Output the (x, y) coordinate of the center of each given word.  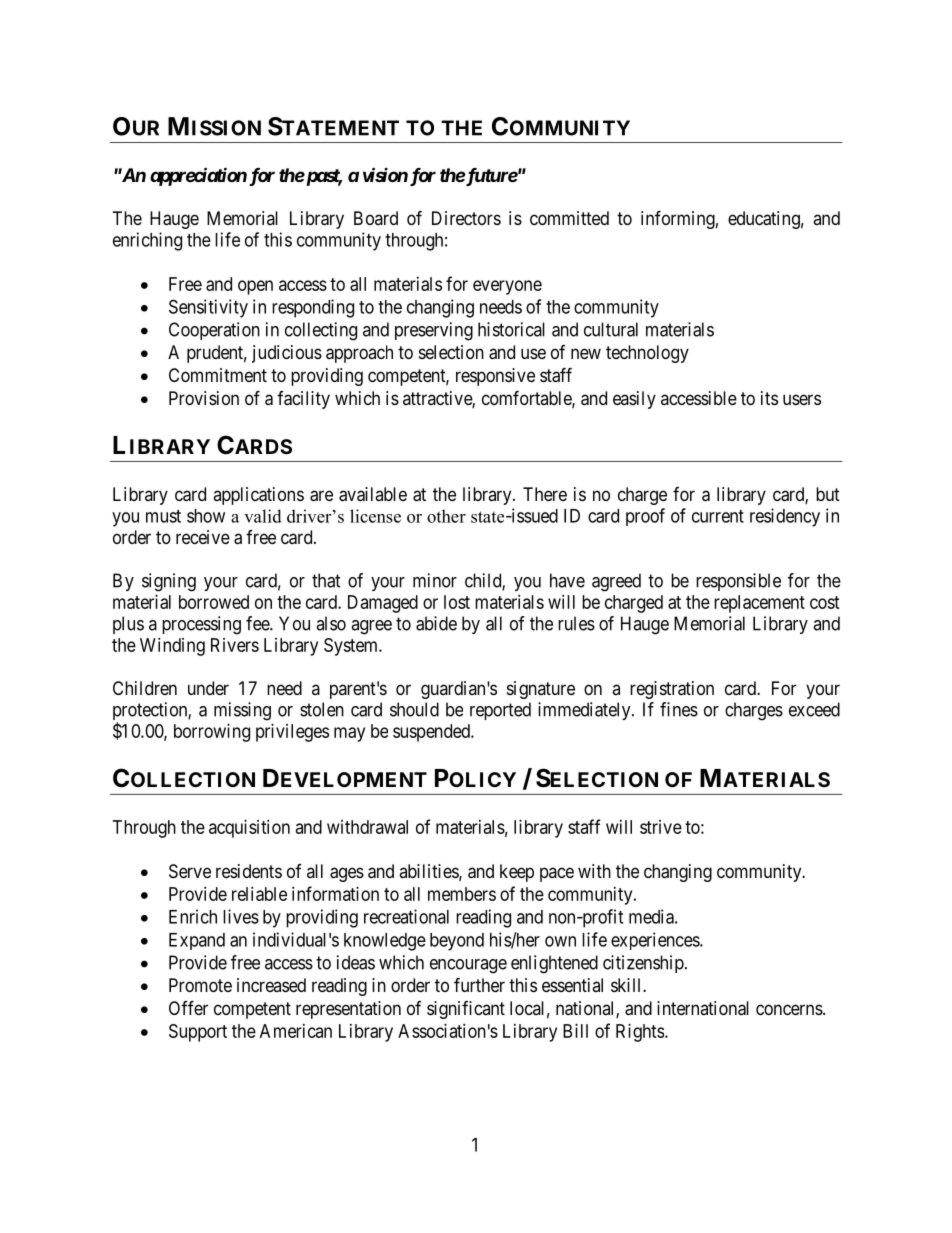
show (206, 516)
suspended (432, 733)
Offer (188, 1007)
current (718, 516)
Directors (466, 218)
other (446, 516)
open (255, 287)
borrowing (212, 733)
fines (679, 709)
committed (569, 218)
